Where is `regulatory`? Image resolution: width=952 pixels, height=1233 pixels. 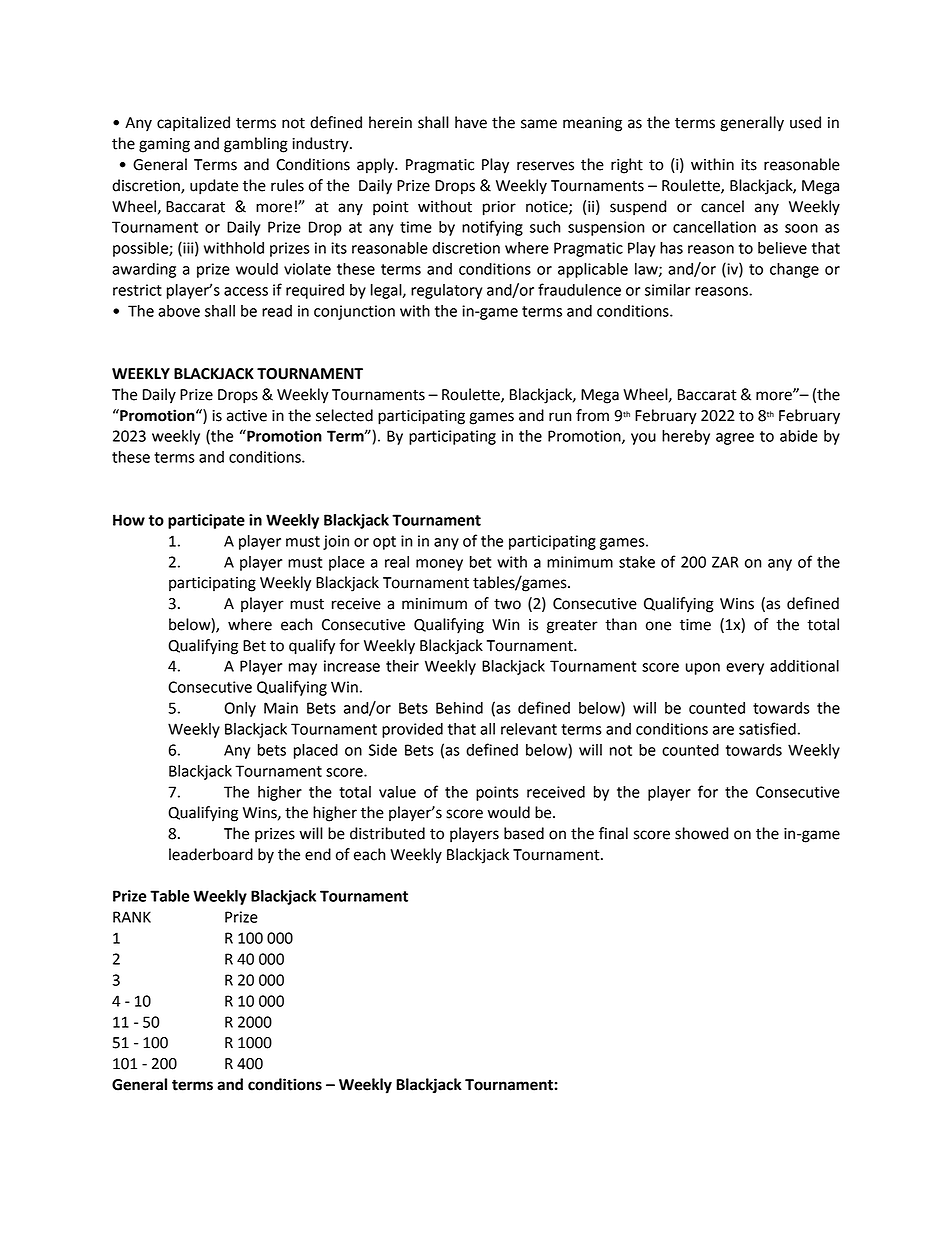
regulatory is located at coordinates (446, 291).
